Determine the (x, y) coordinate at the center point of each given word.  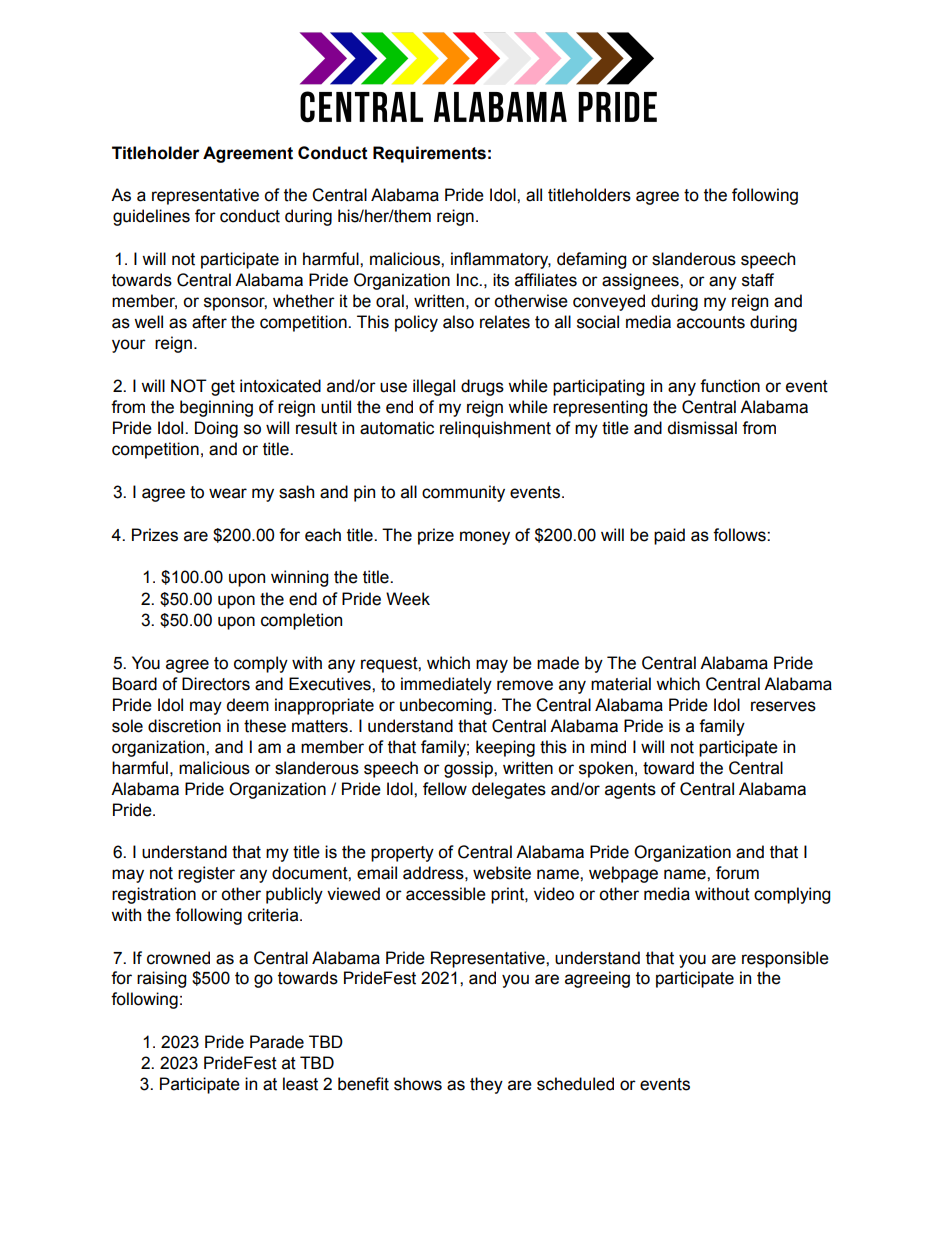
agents (630, 791)
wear (228, 493)
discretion (184, 726)
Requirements (429, 154)
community (463, 493)
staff (758, 280)
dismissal (702, 428)
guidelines (151, 217)
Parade (277, 1042)
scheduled (575, 1084)
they (486, 1085)
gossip (469, 769)
